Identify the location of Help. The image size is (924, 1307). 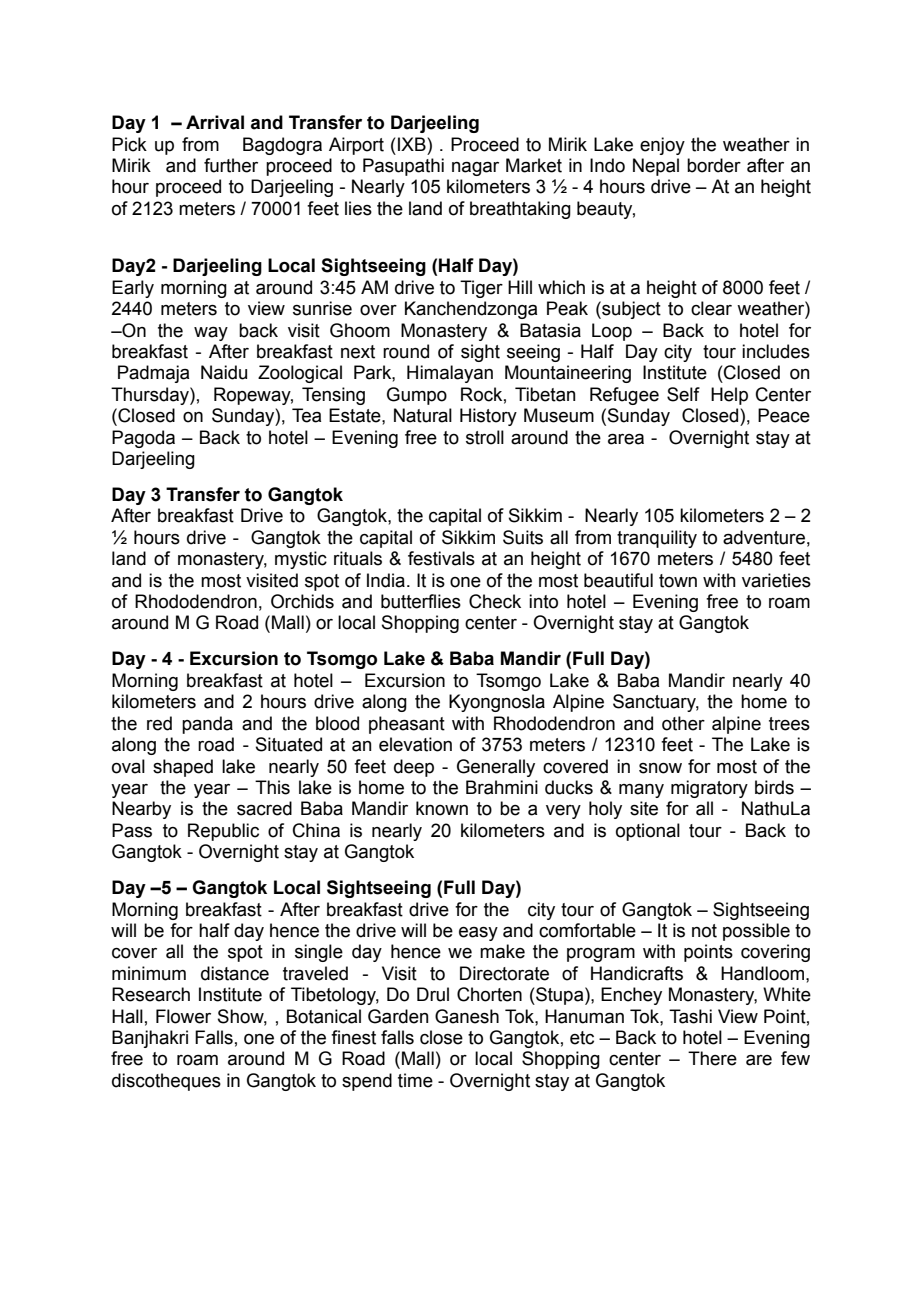
(729, 396).
